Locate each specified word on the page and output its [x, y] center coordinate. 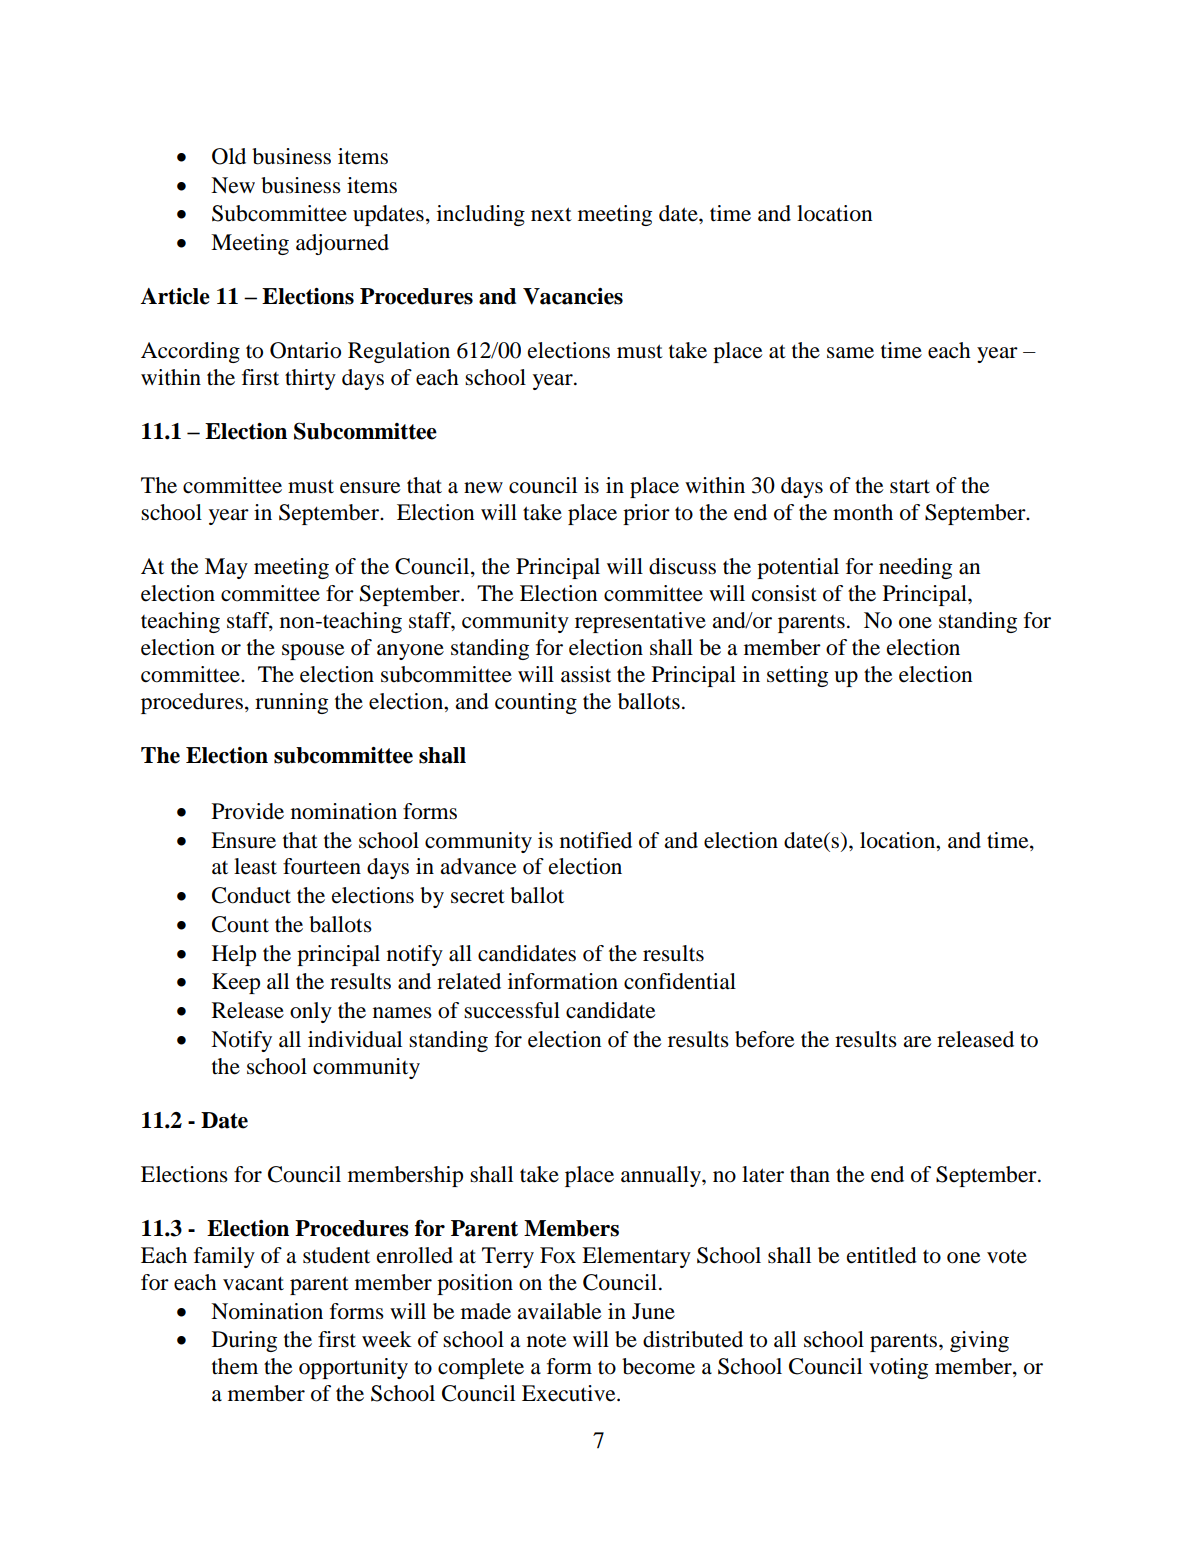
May [226, 568]
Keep [236, 983]
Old [229, 156]
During [244, 1341]
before [765, 1039]
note [547, 1341]
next [551, 214]
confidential [680, 981]
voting [898, 1368]
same [850, 353]
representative [640, 622]
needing [915, 568]
